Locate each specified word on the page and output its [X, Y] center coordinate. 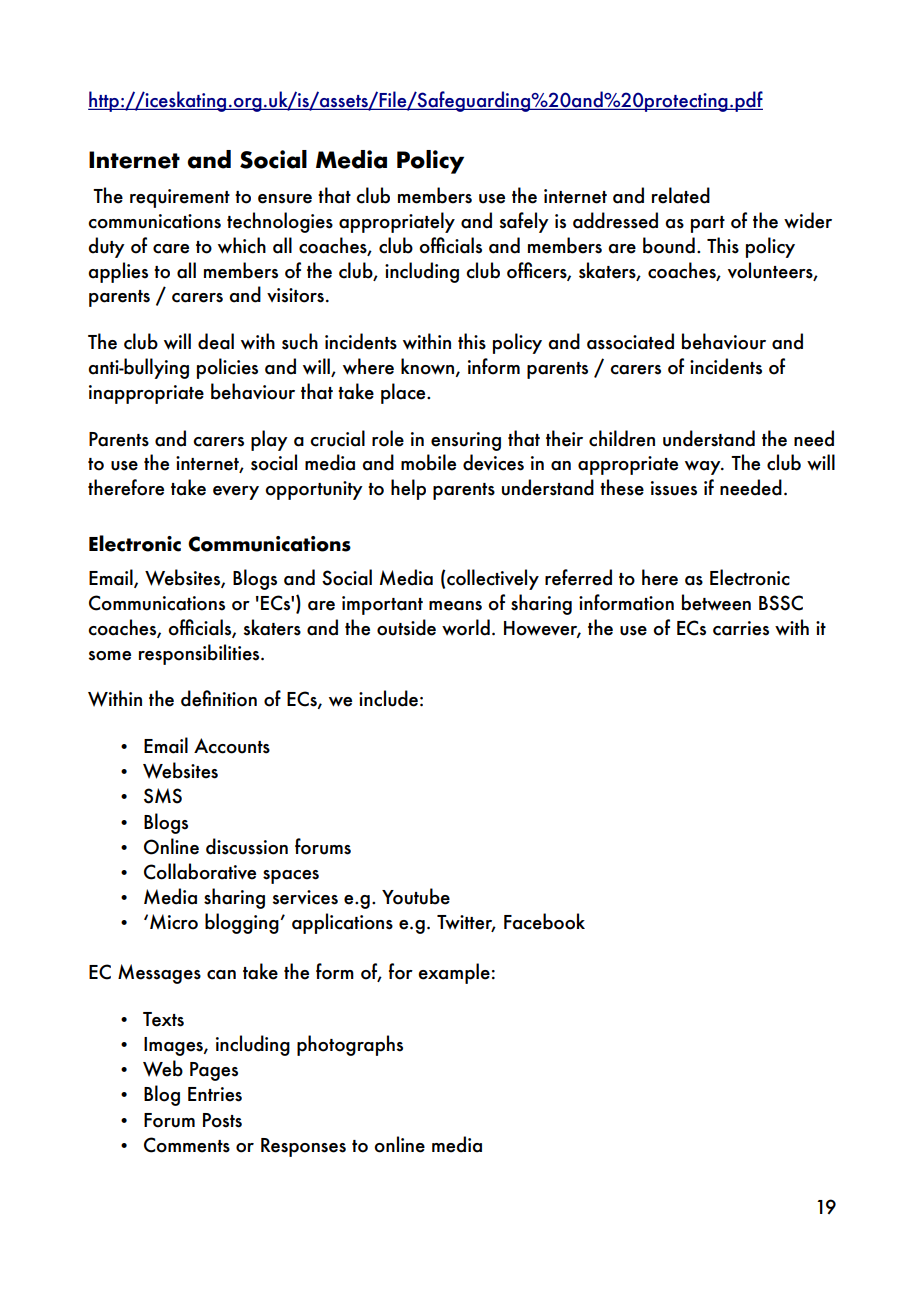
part [708, 224]
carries [741, 628]
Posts [222, 1120]
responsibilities [200, 654]
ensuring [466, 441]
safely [524, 222]
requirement [180, 198]
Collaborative [200, 871]
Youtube [416, 896]
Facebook [544, 921]
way [704, 468]
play [269, 440]
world [466, 627]
